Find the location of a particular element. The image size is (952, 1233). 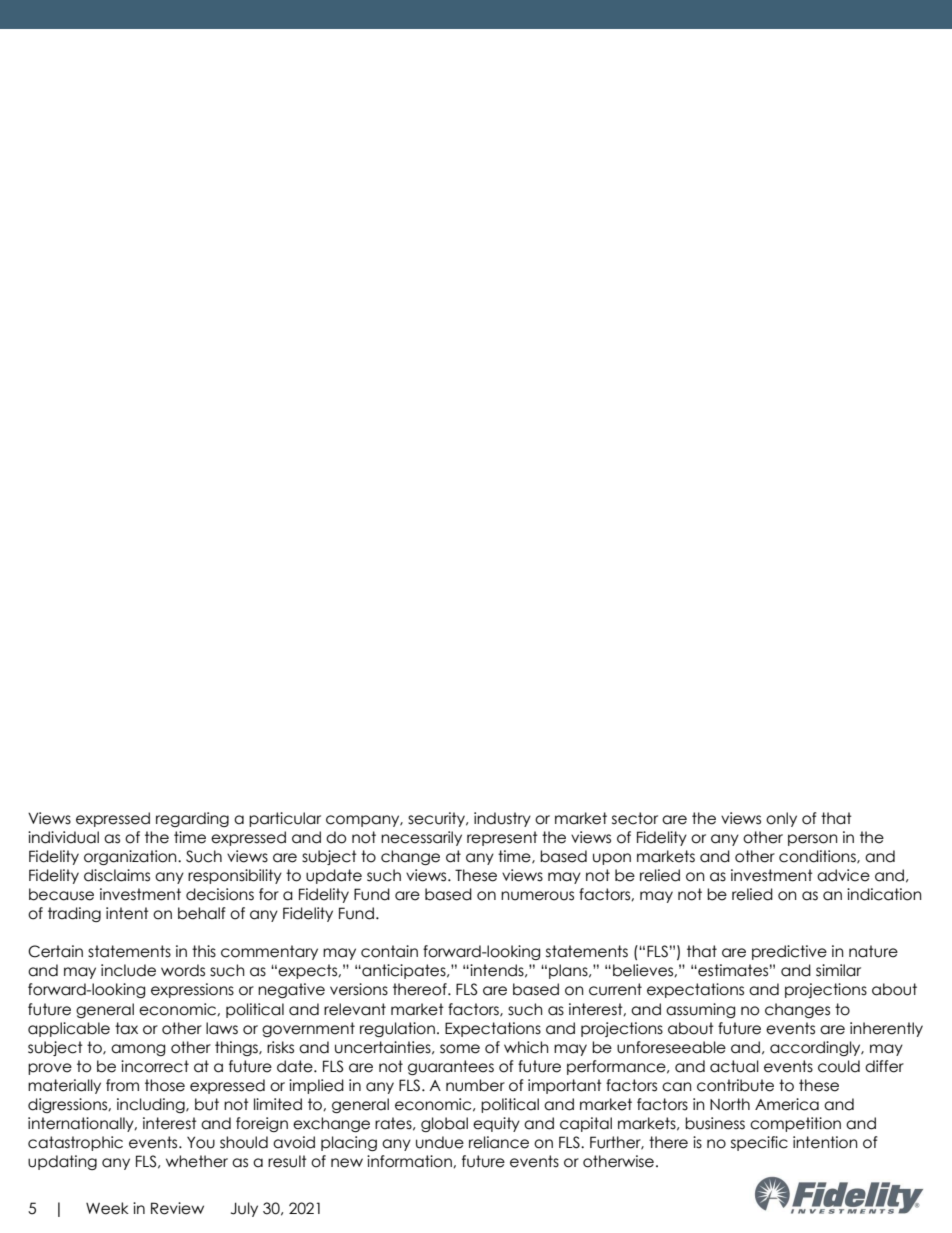

specific is located at coordinates (759, 1143).
